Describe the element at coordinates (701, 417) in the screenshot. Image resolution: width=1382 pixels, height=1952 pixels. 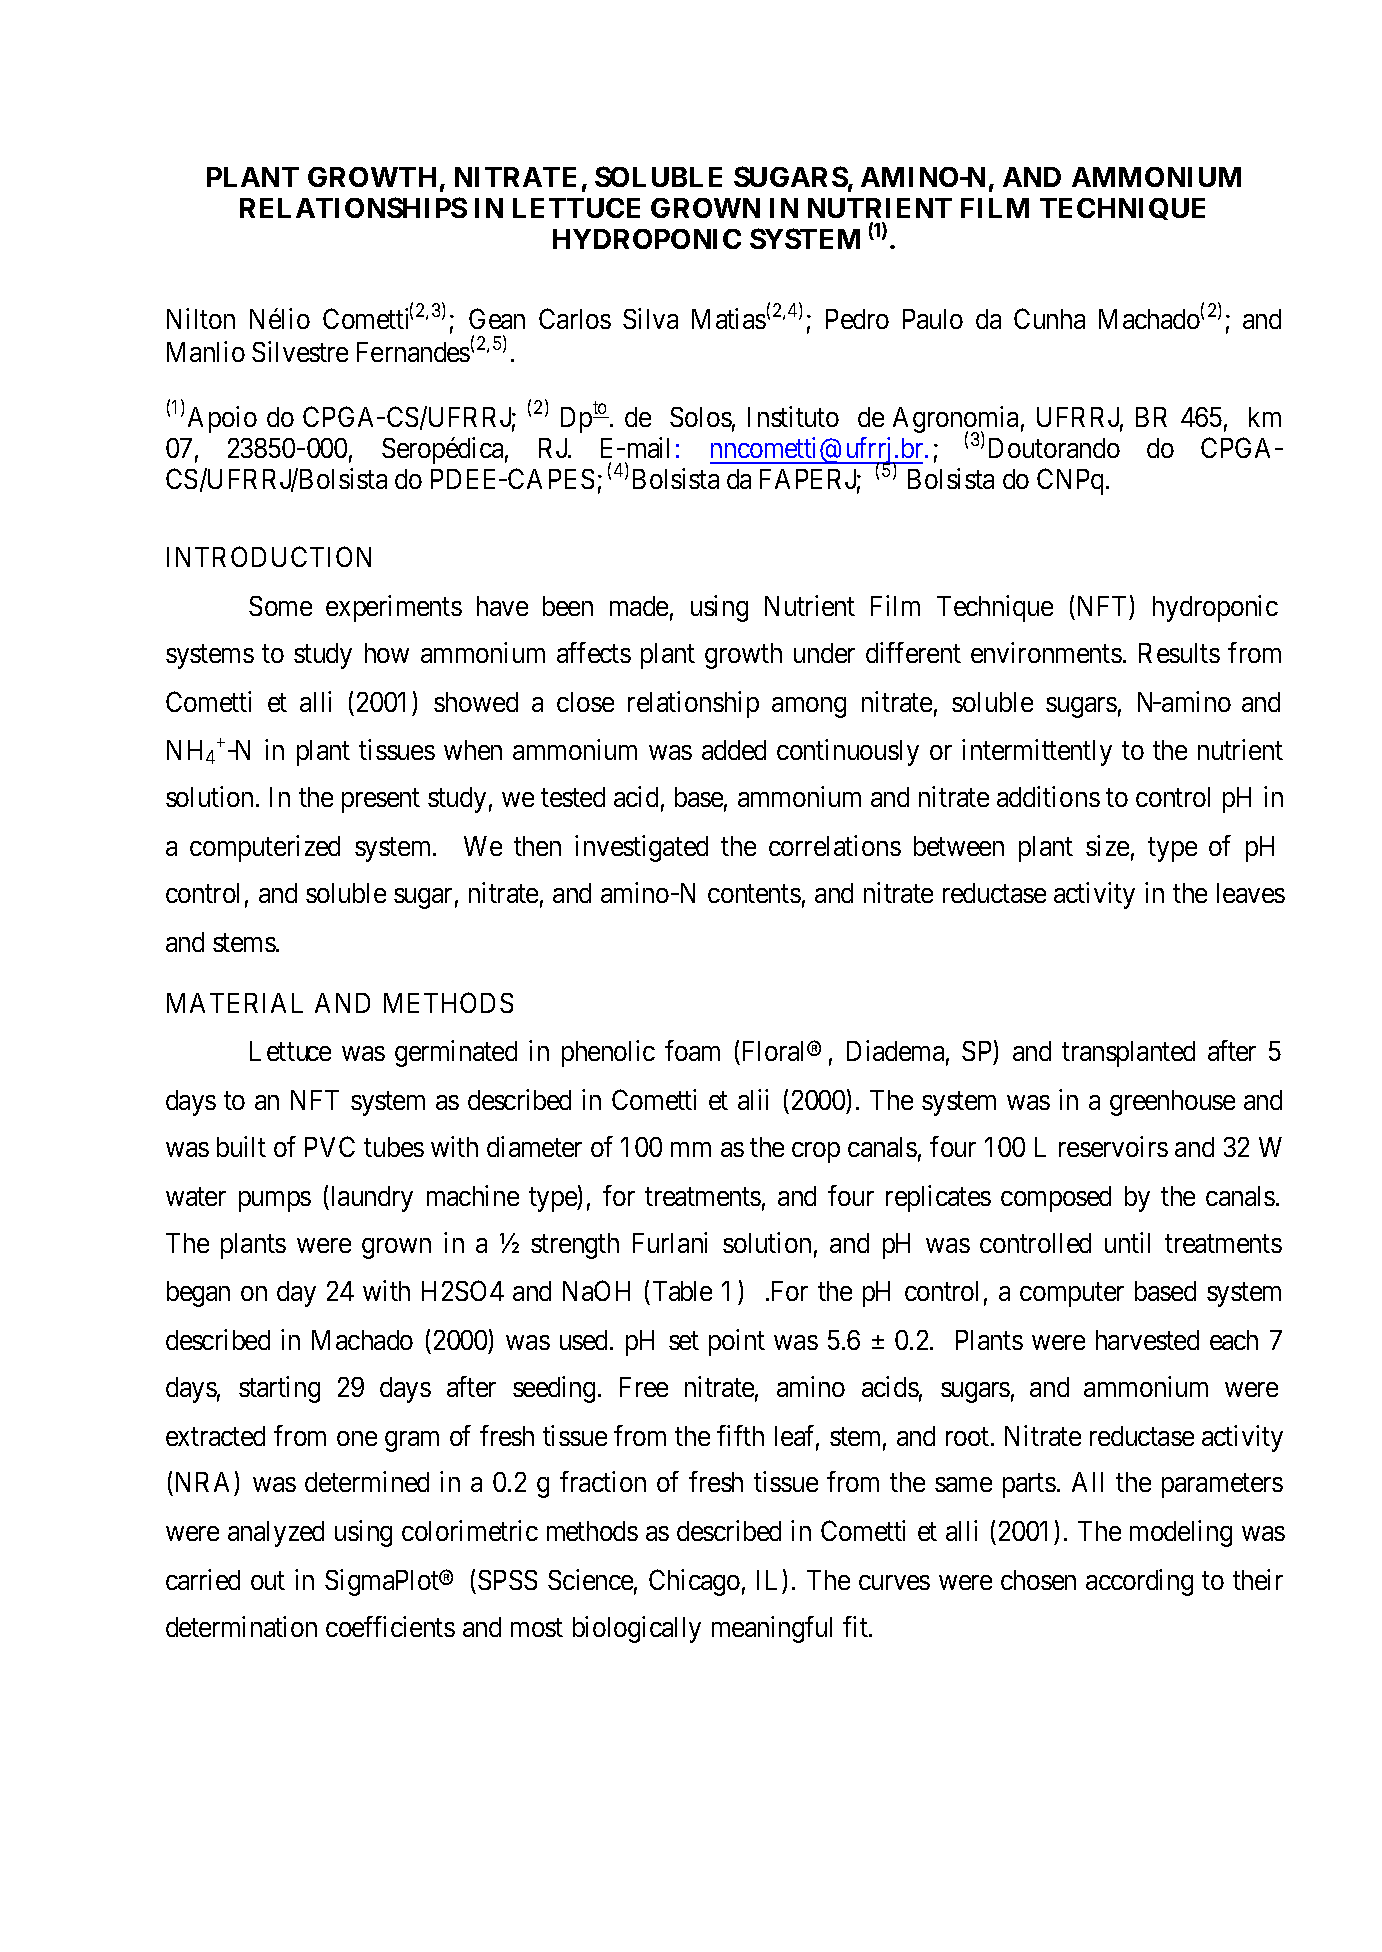
I see `Solos` at that location.
